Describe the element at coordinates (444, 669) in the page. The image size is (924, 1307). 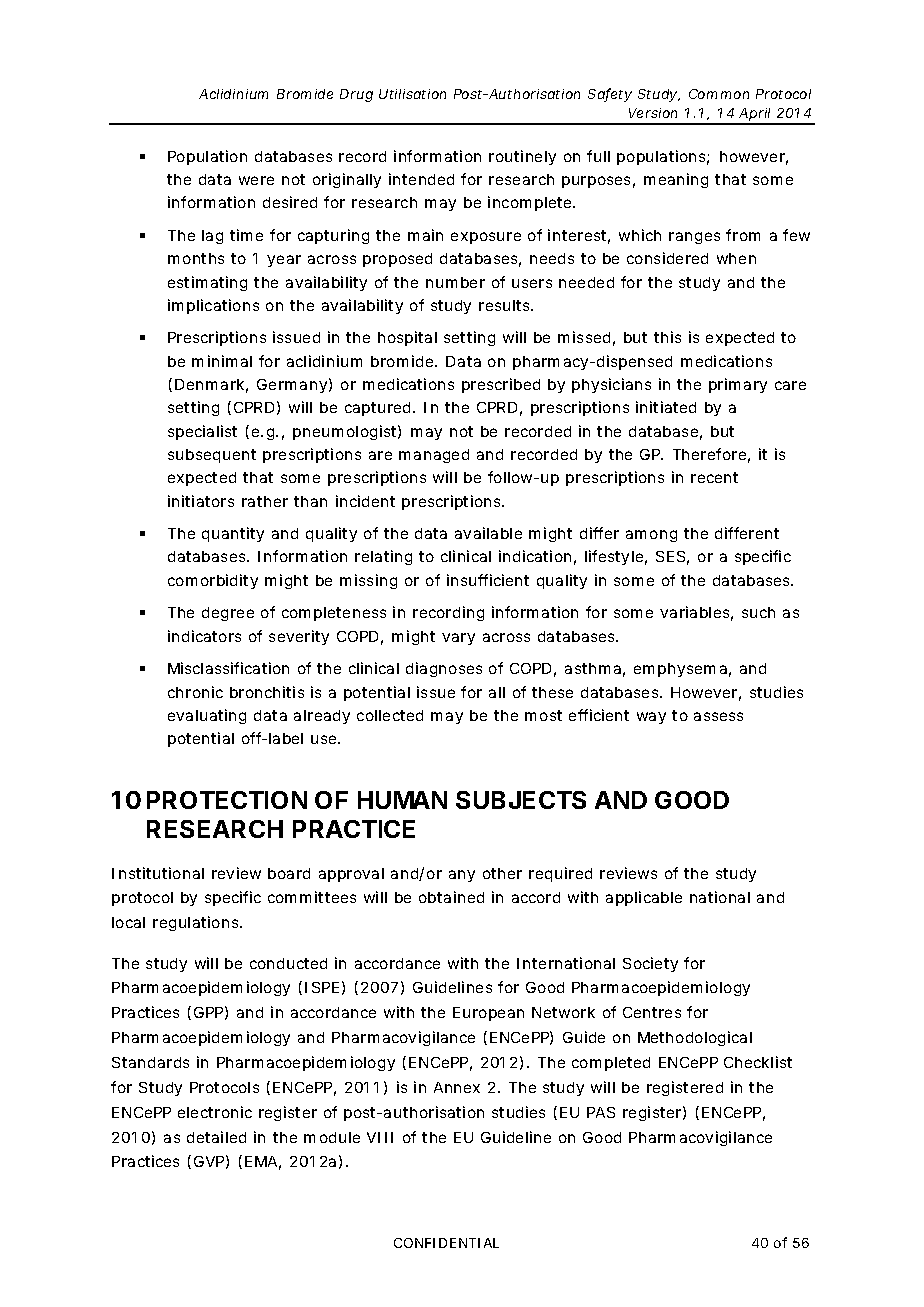
I see `diagnoses` at that location.
